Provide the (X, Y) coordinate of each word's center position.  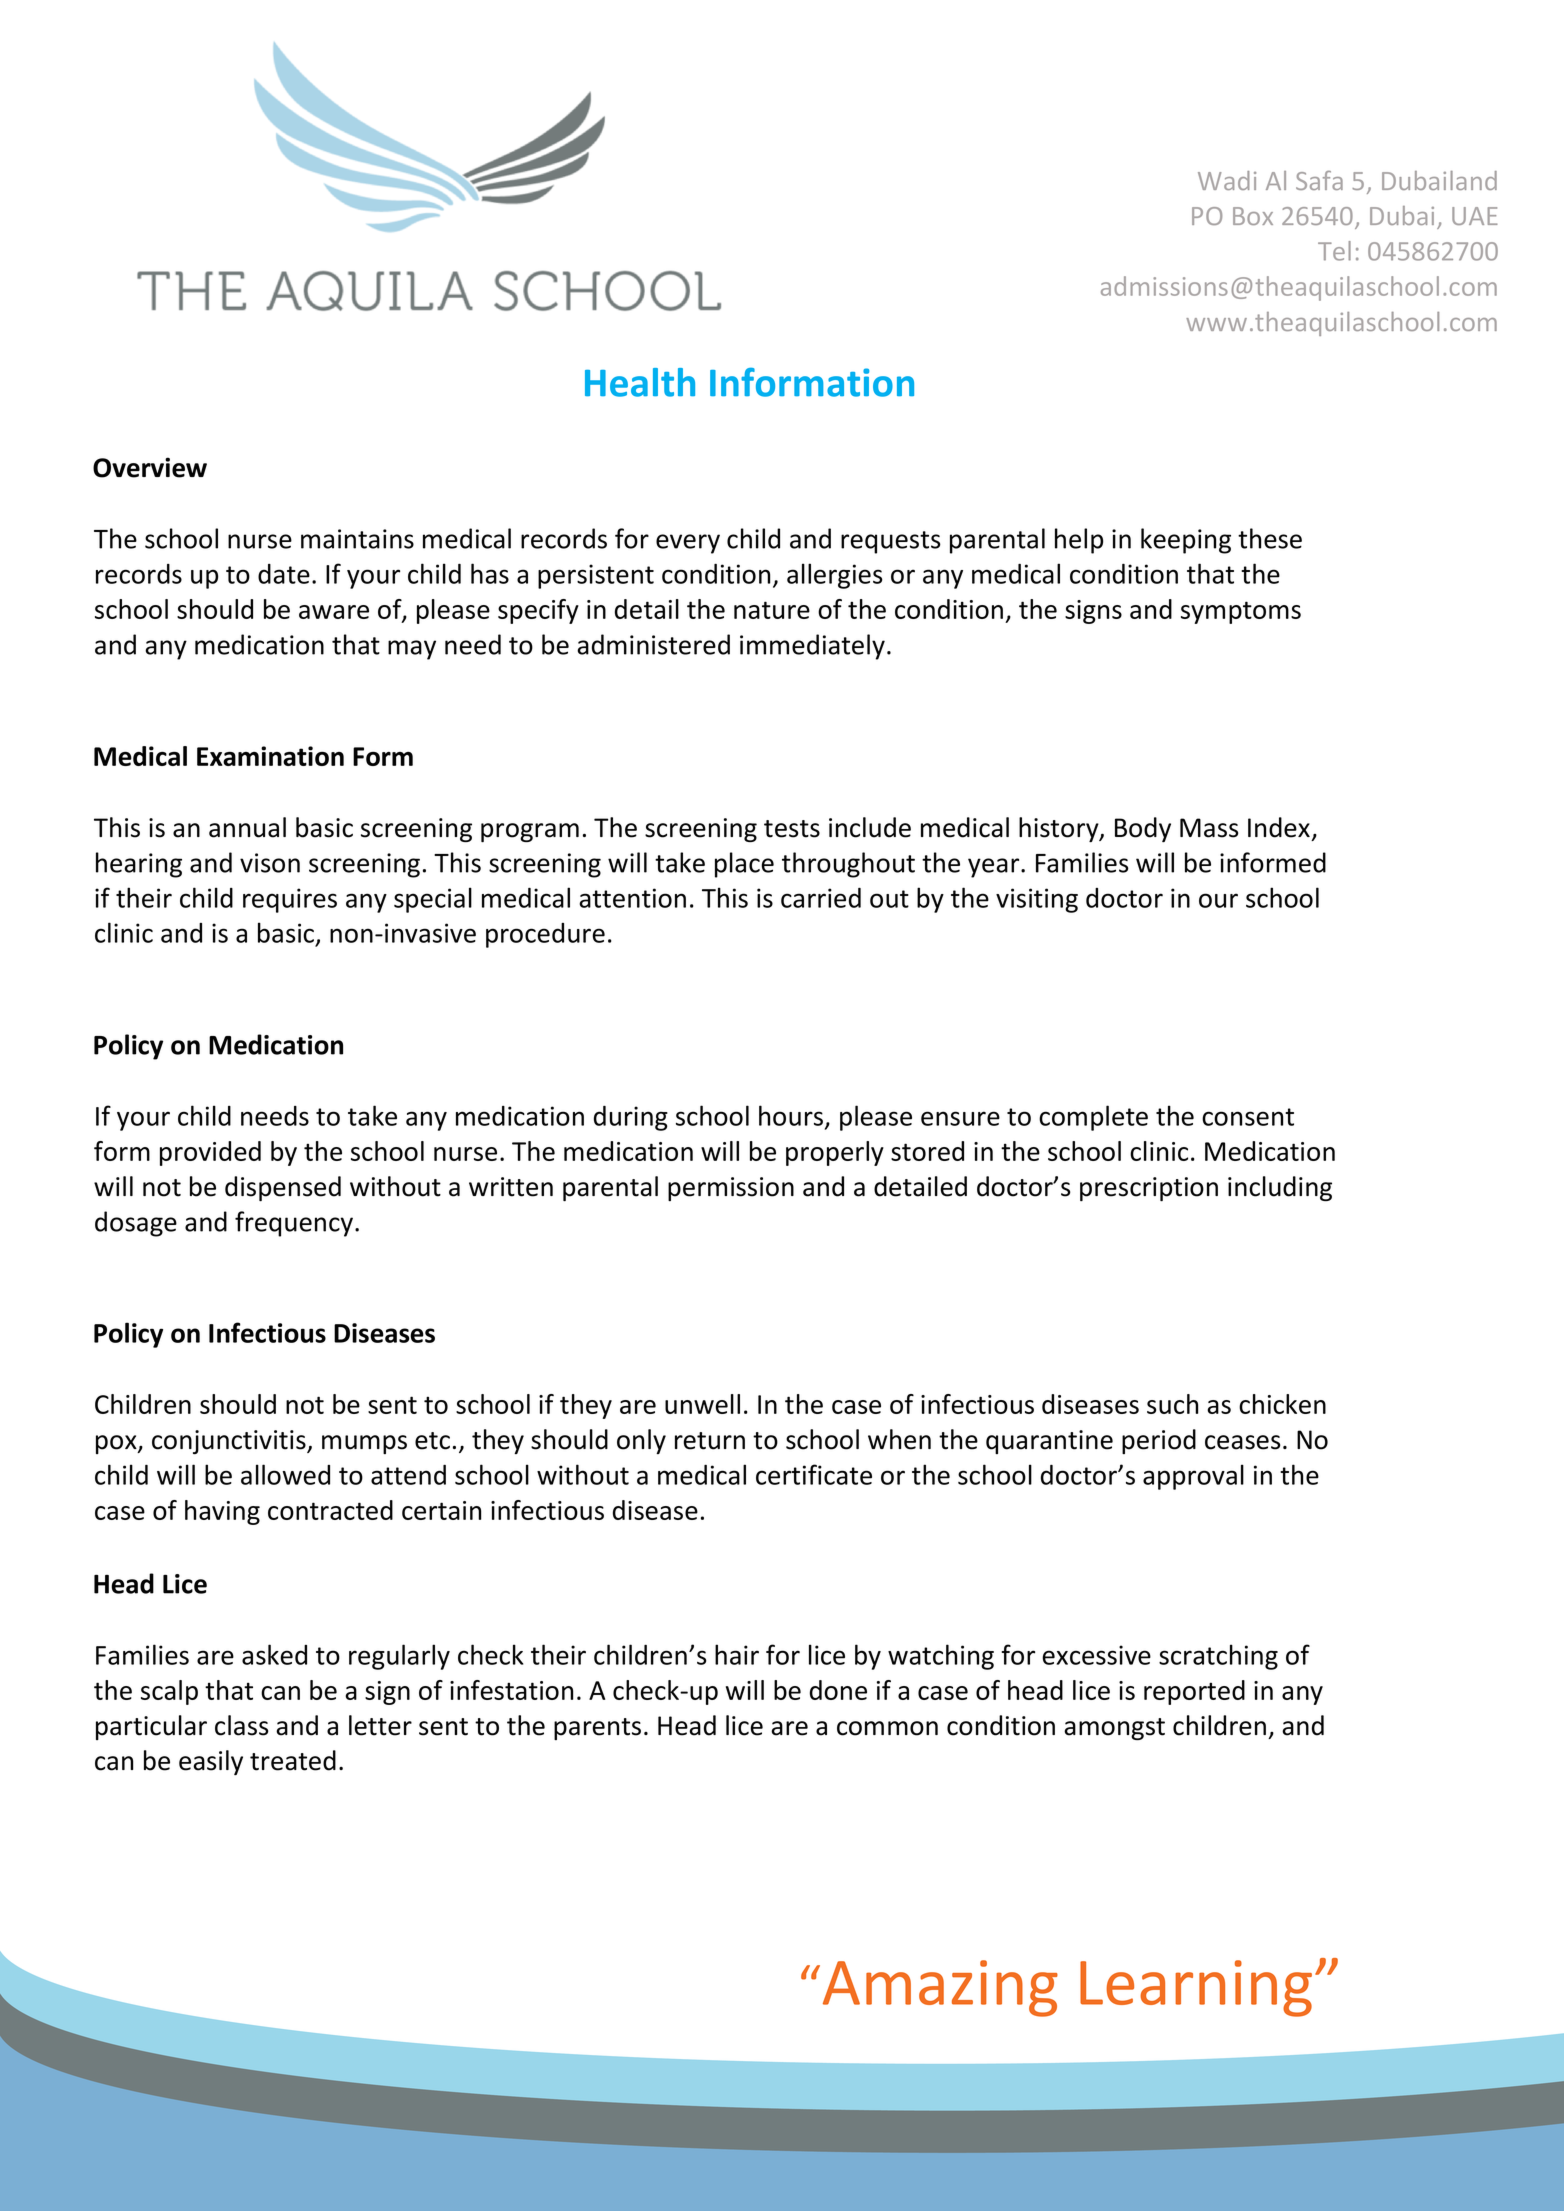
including (1280, 1188)
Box (1253, 216)
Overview (150, 467)
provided (210, 1153)
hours (792, 1116)
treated (293, 1760)
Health (640, 382)
